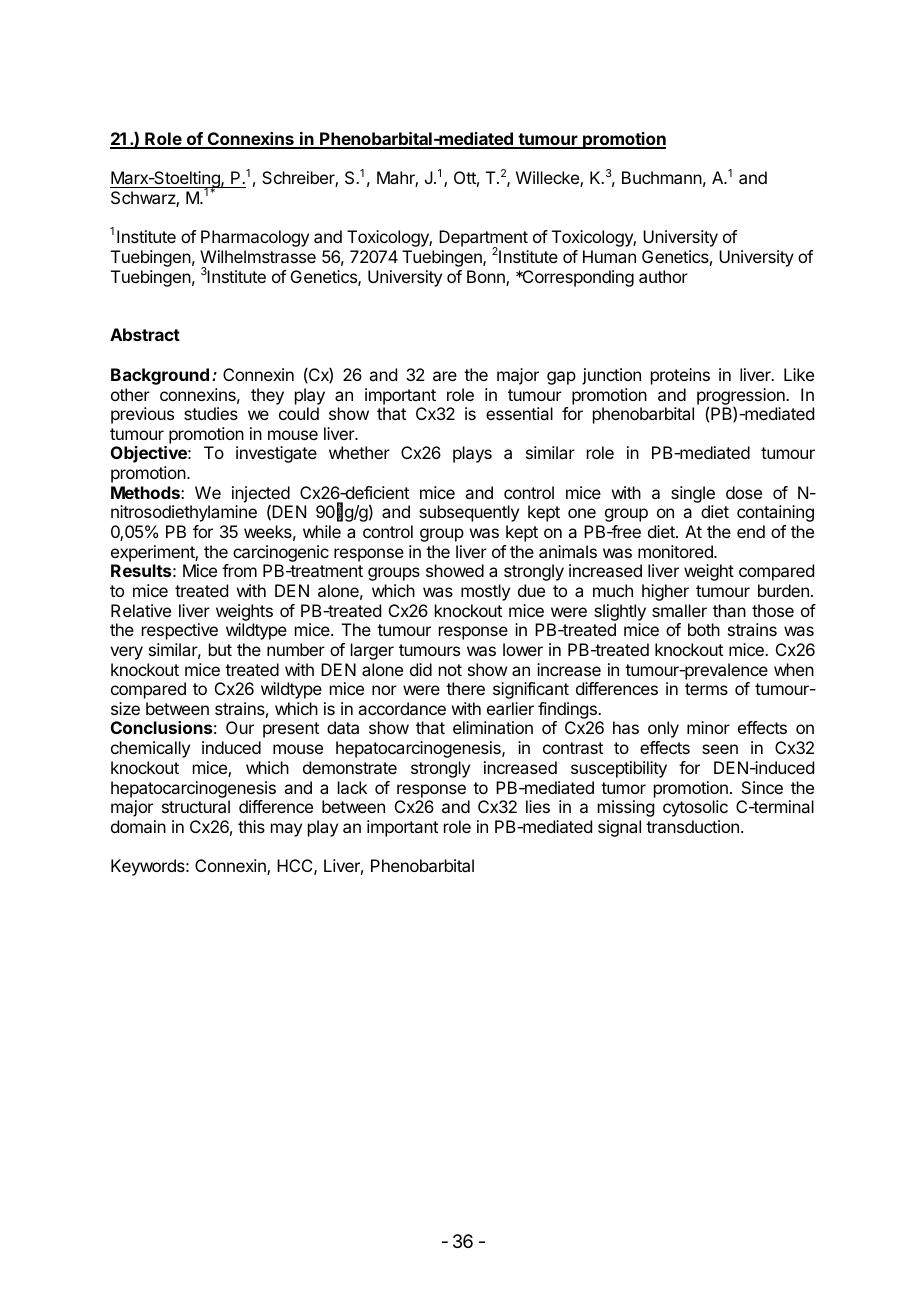 The width and height of the image is (924, 1308). What do you see at coordinates (160, 376) in the image?
I see `Background` at bounding box center [160, 376].
